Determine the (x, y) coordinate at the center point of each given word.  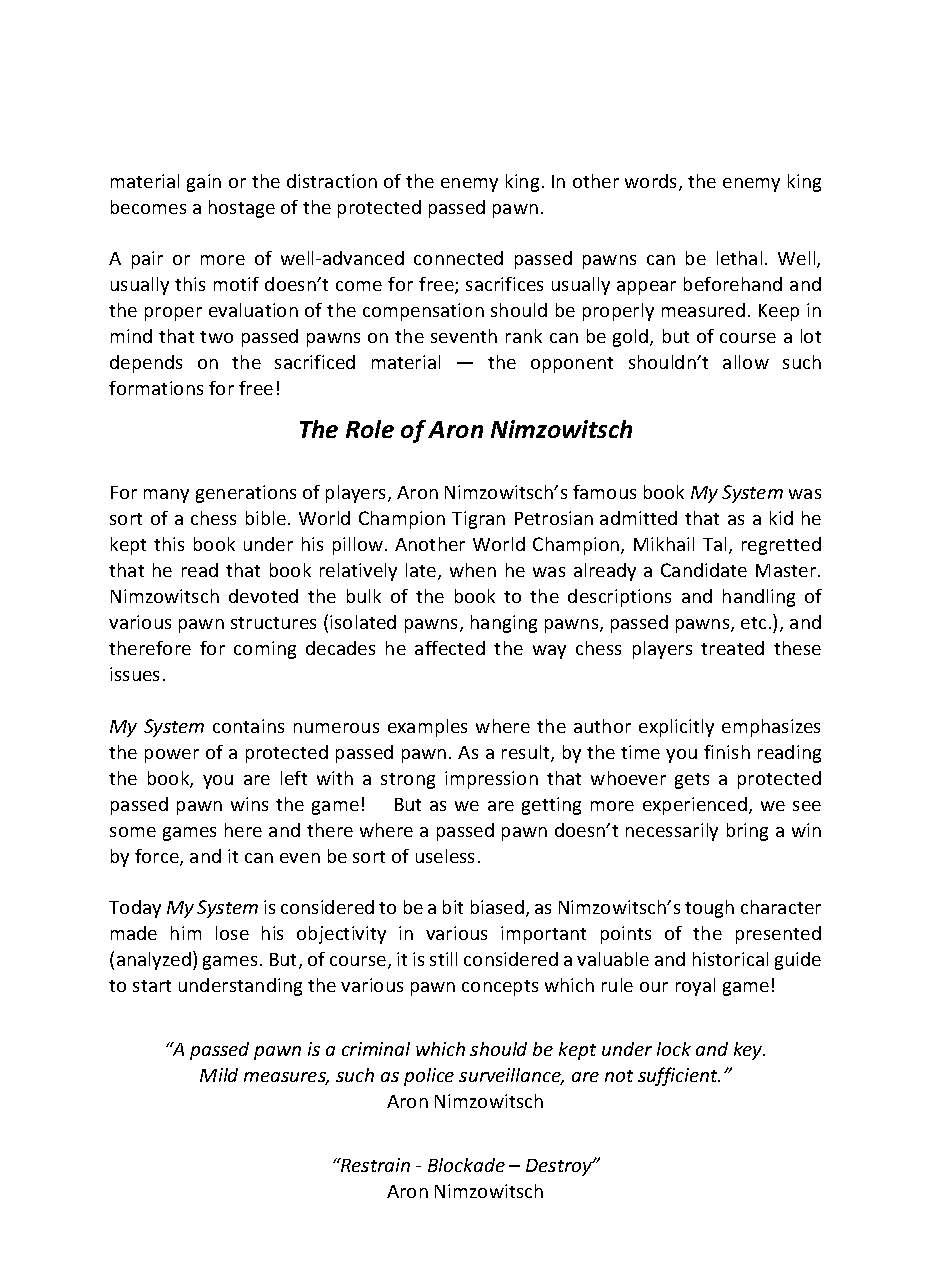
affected (450, 648)
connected (458, 258)
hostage (242, 209)
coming (265, 650)
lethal (739, 258)
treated (732, 648)
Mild (219, 1075)
